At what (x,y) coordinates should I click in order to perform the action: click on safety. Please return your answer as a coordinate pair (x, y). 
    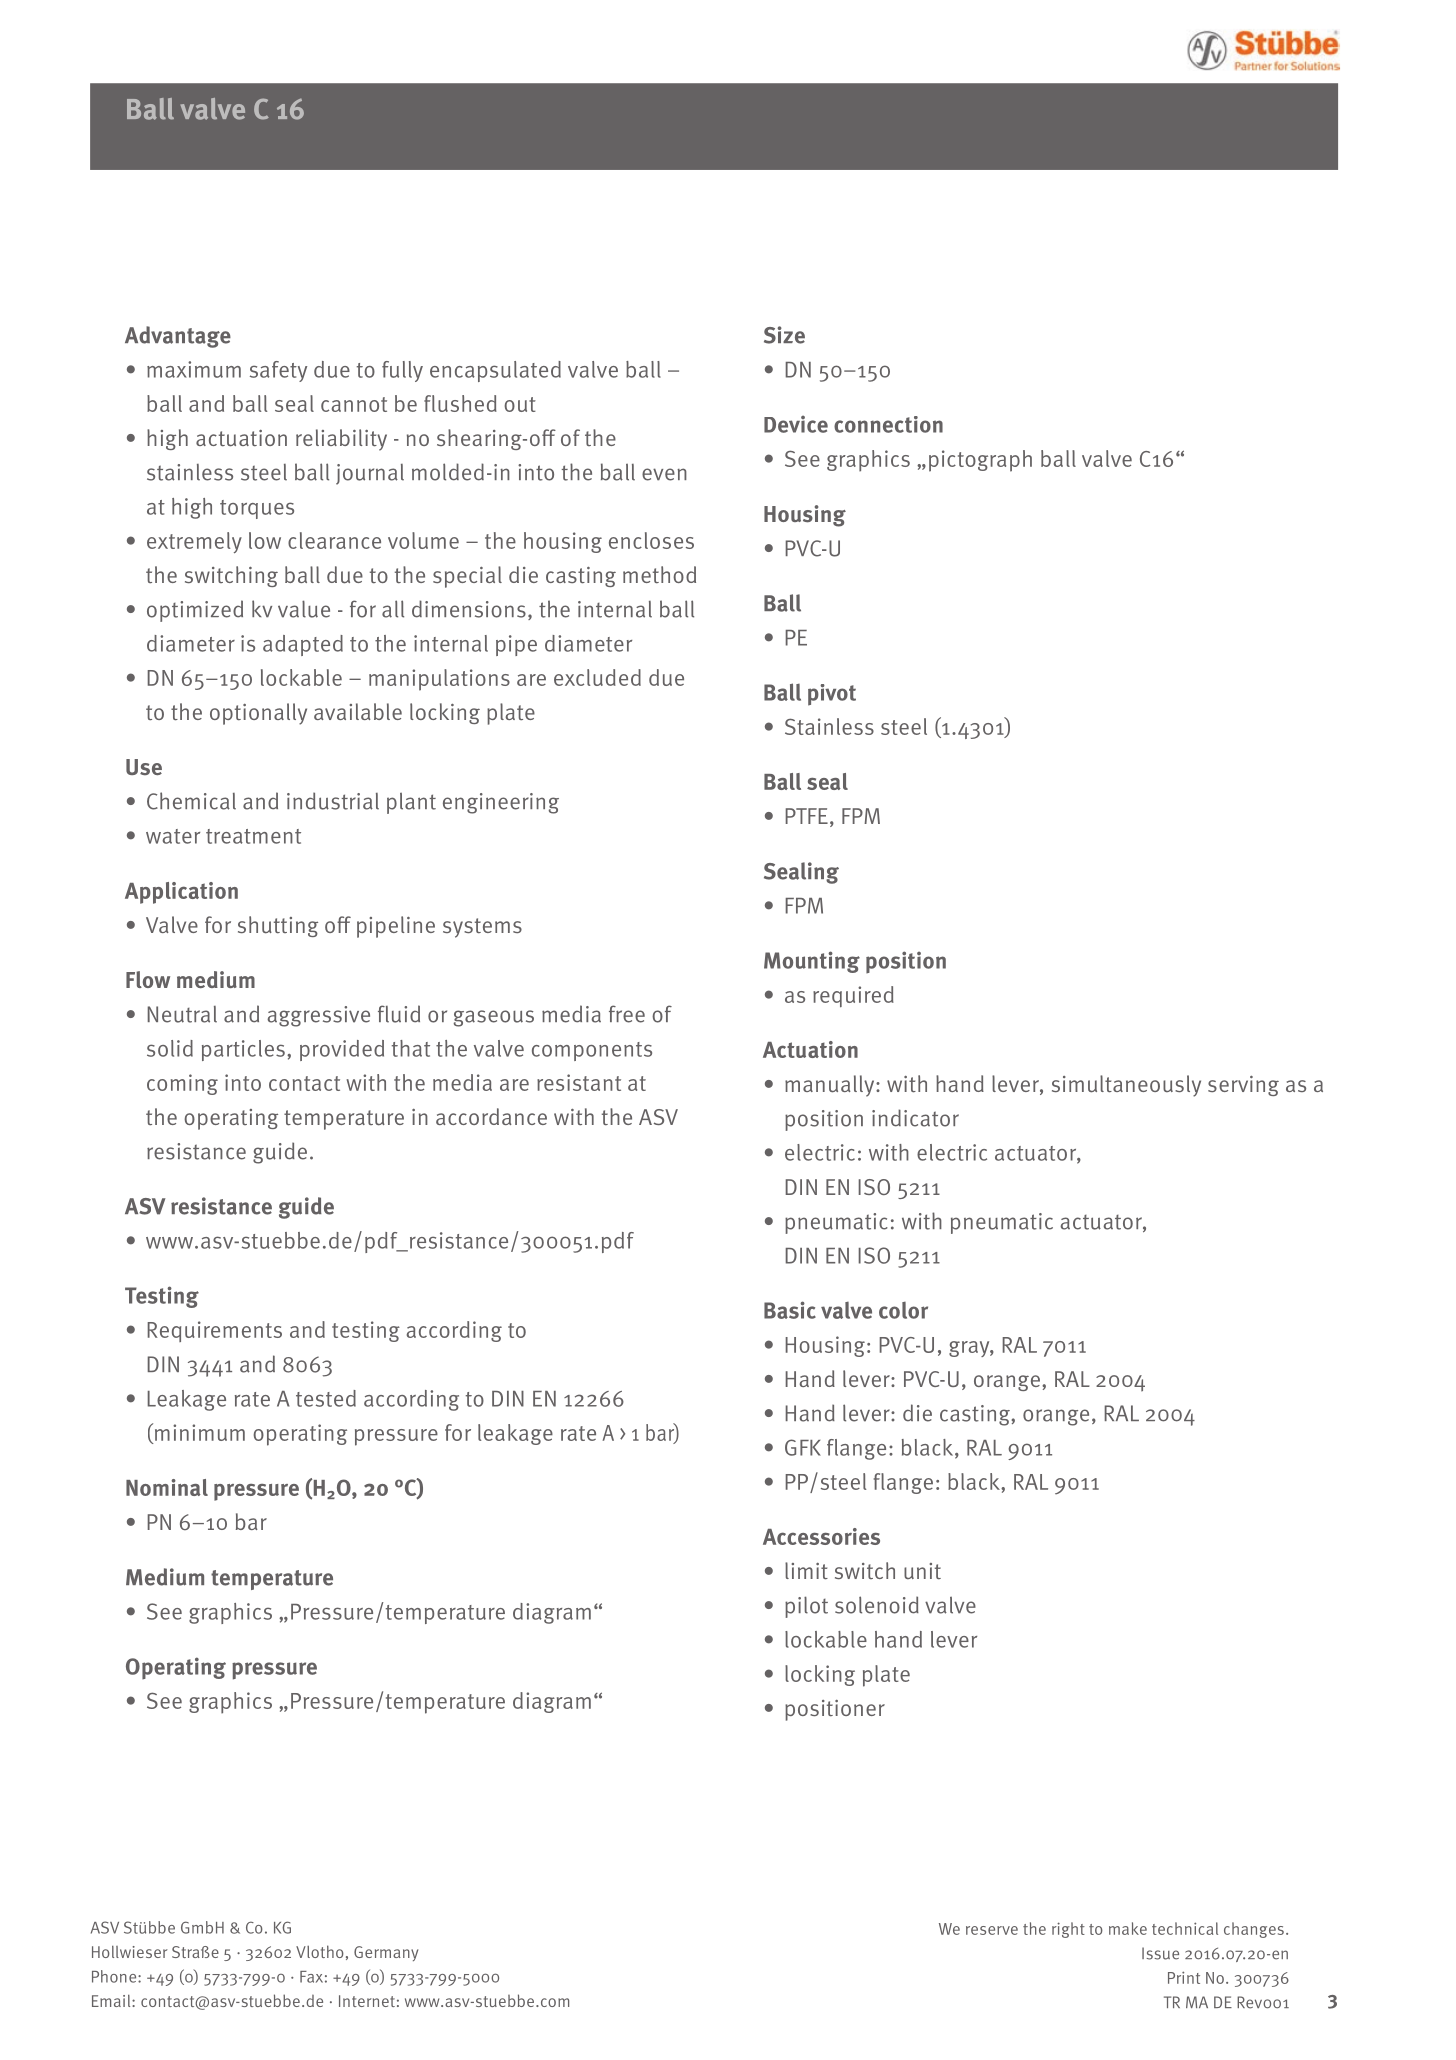
    Looking at the image, I should click on (278, 371).
